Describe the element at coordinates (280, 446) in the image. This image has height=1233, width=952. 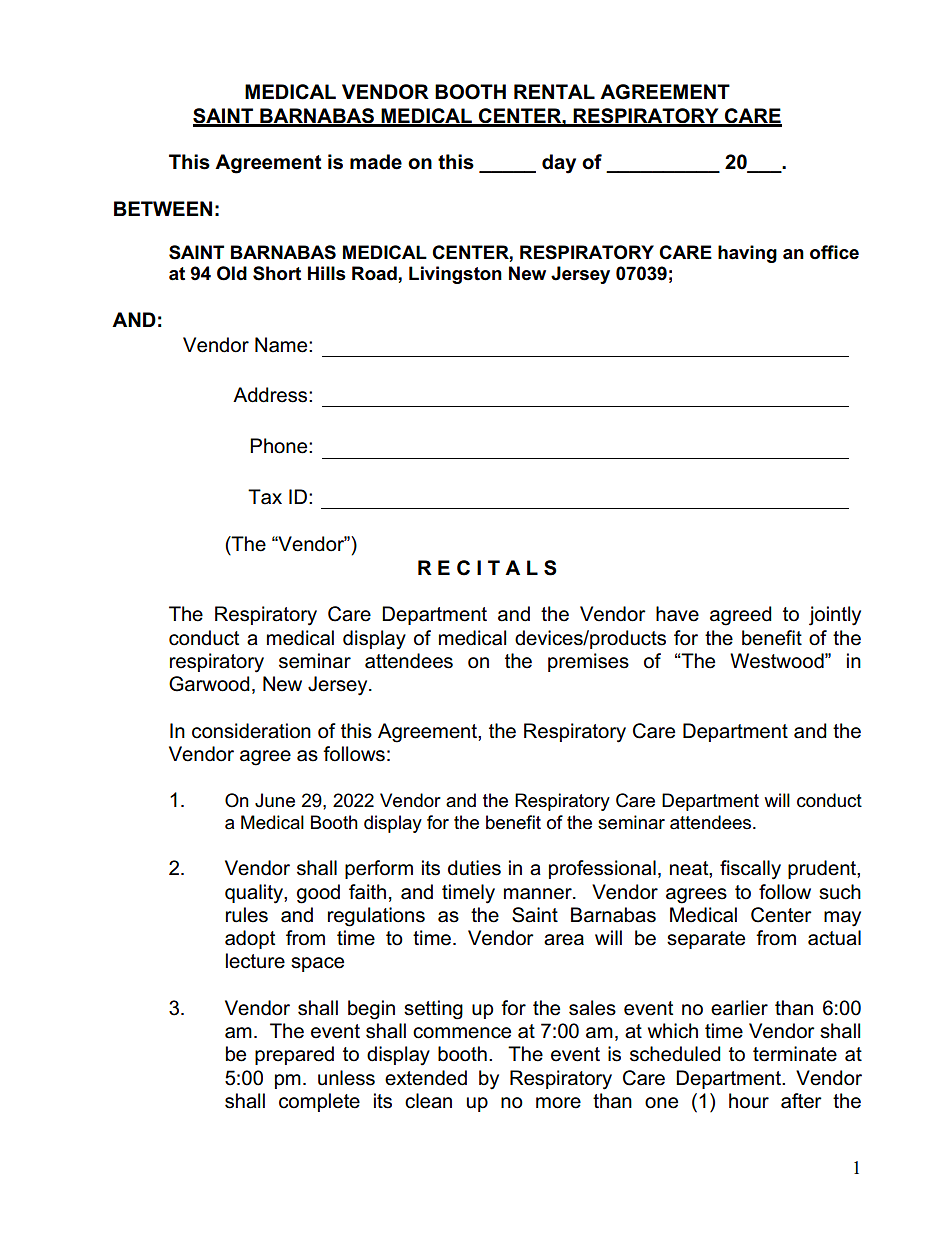
I see `Phone` at that location.
